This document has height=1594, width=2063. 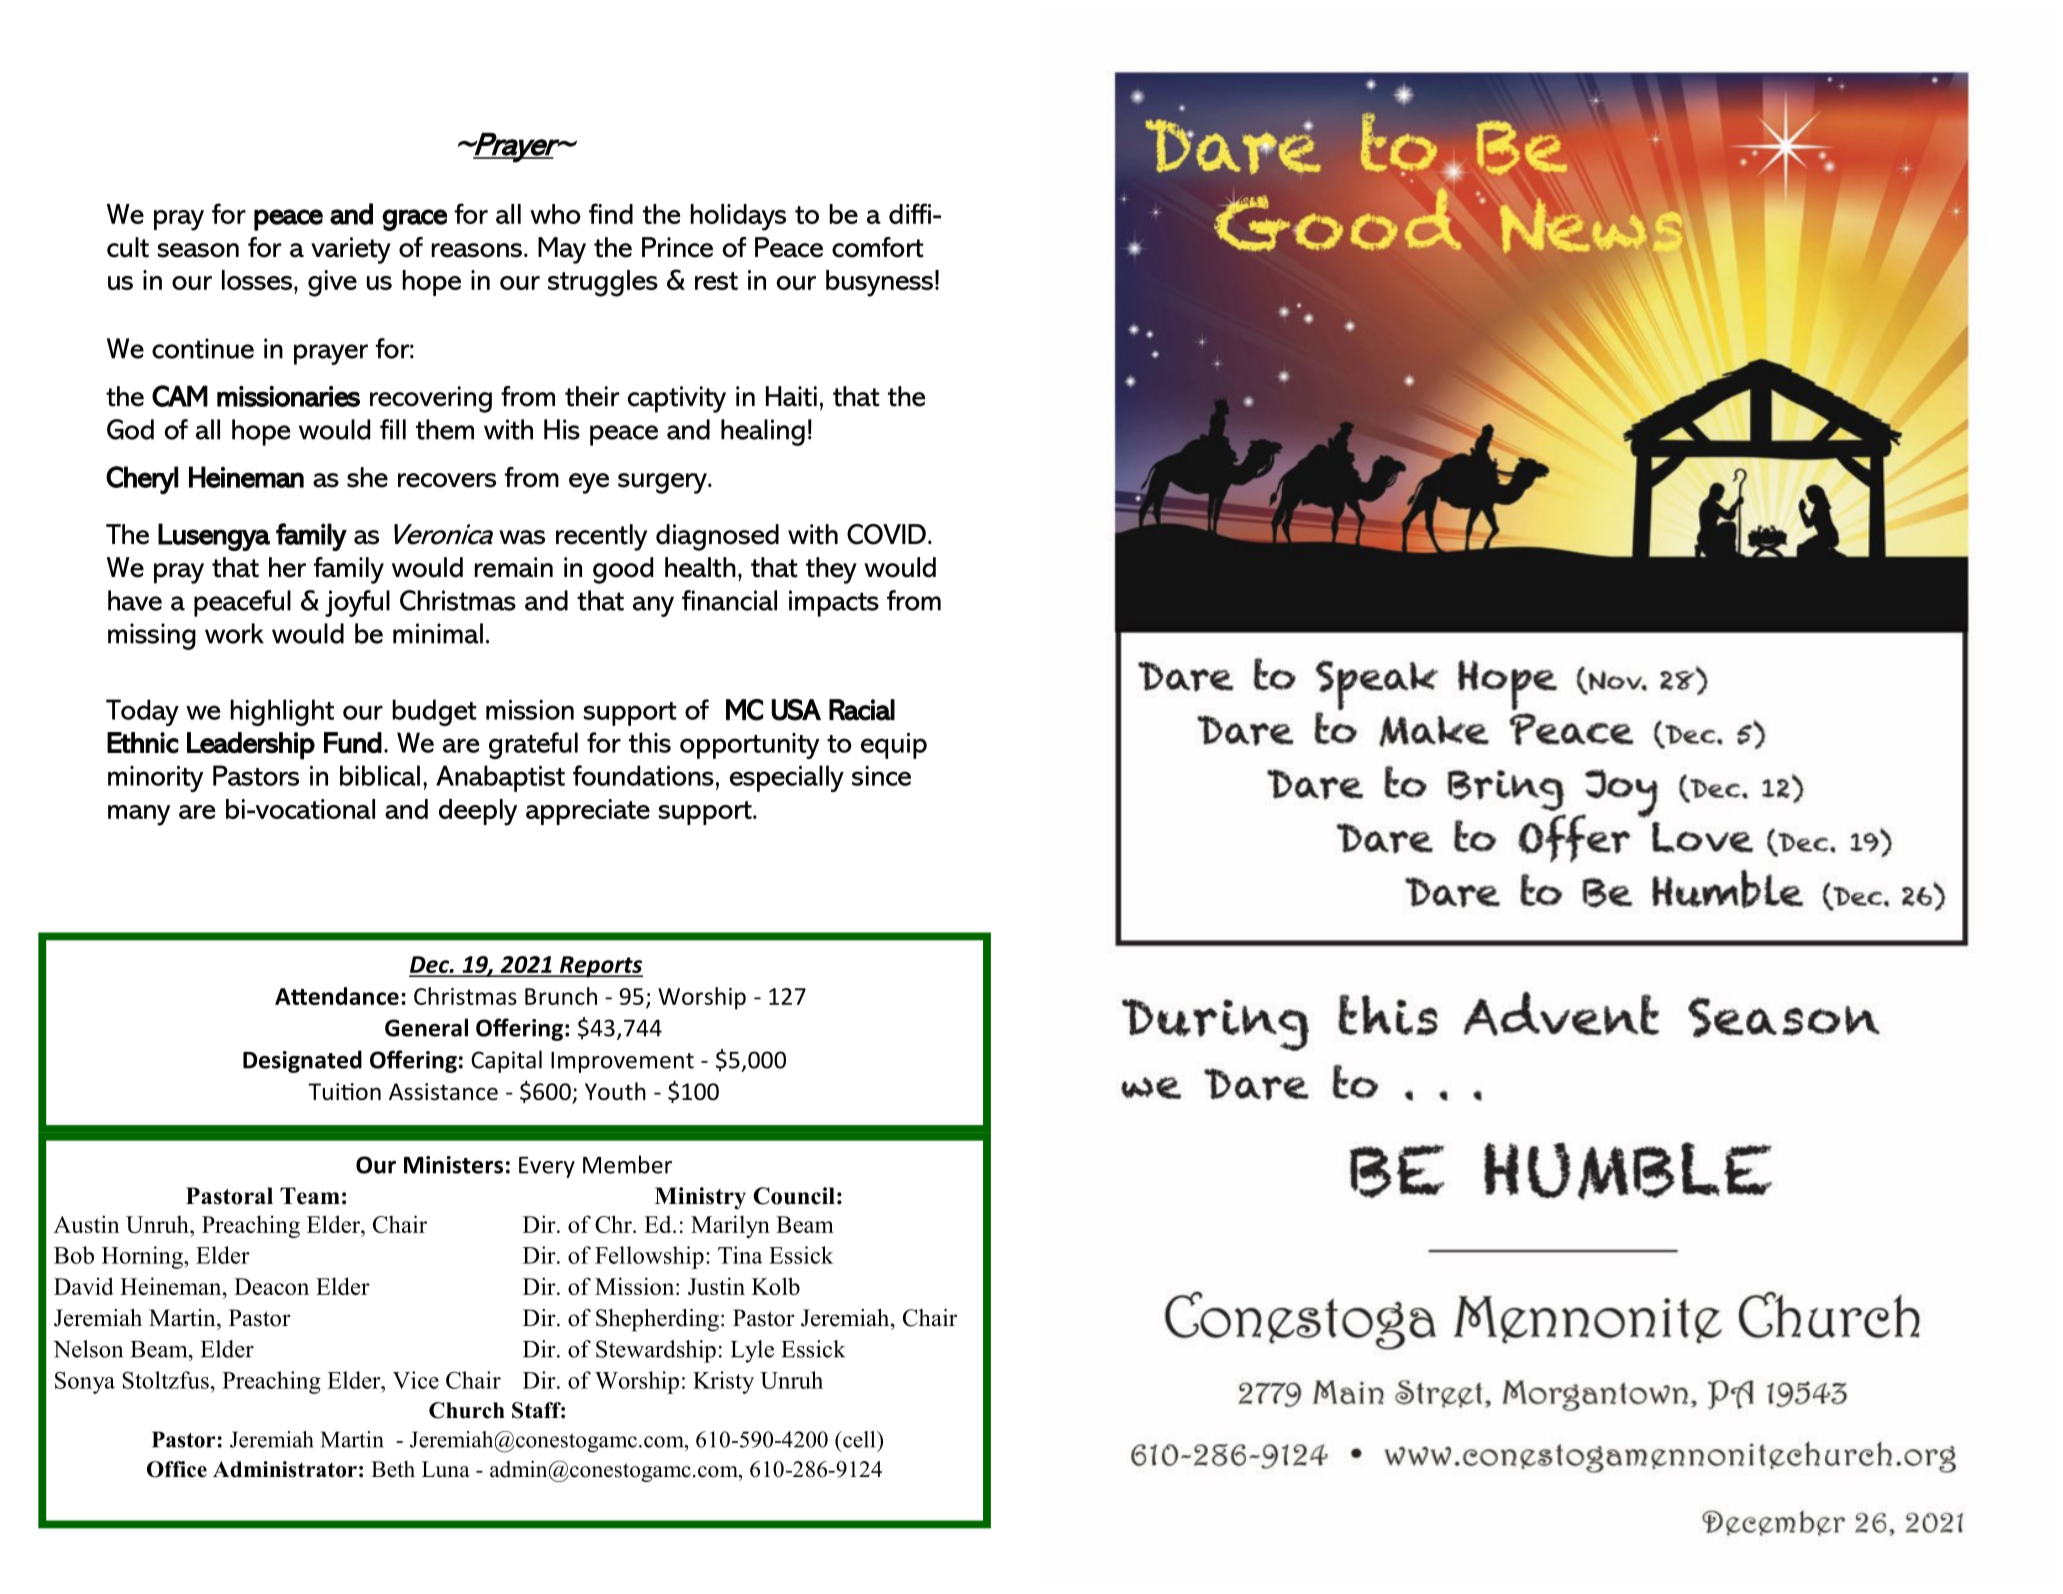 What do you see at coordinates (258, 280) in the document?
I see `losses` at bounding box center [258, 280].
